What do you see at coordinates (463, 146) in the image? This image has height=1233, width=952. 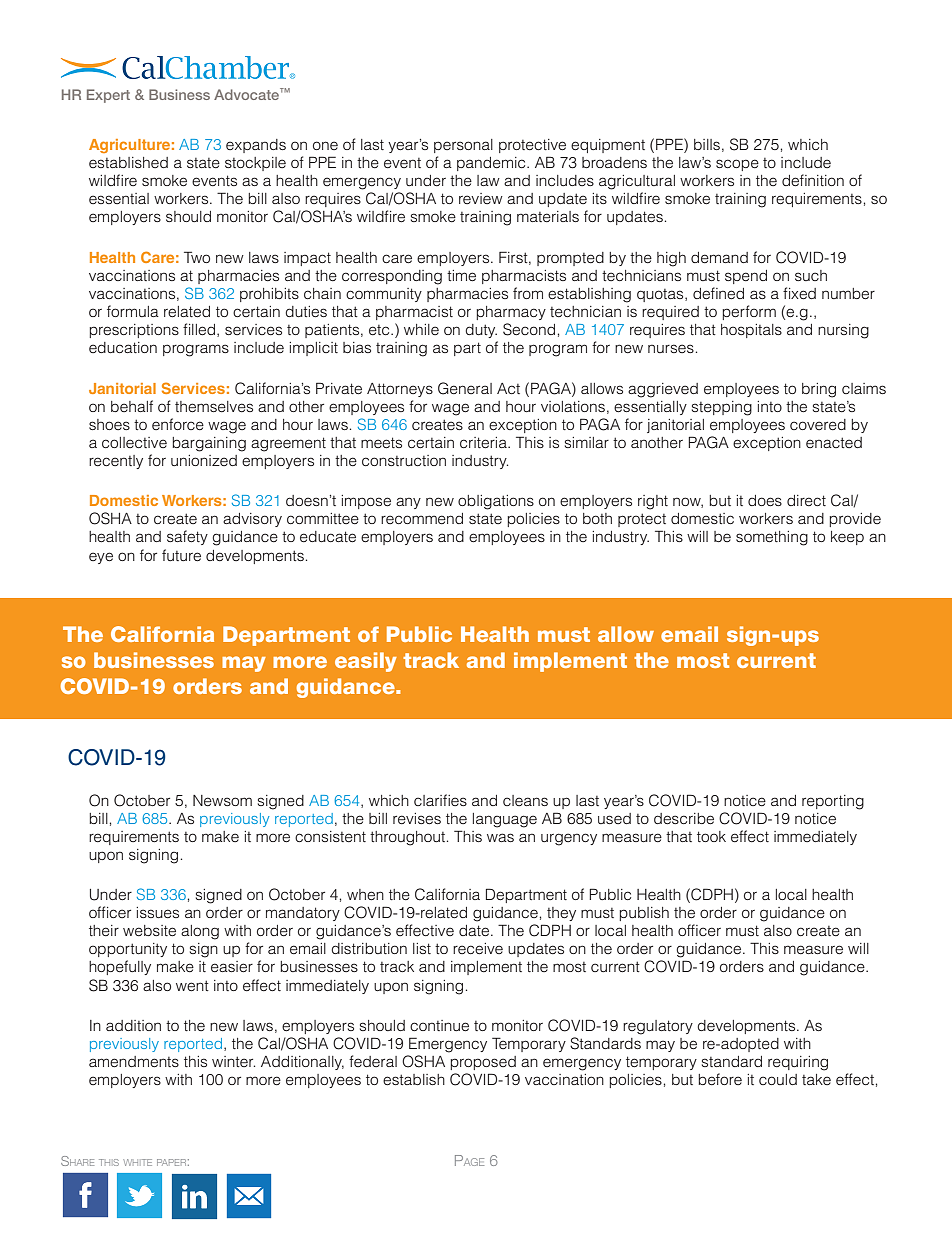 I see `personal` at bounding box center [463, 146].
